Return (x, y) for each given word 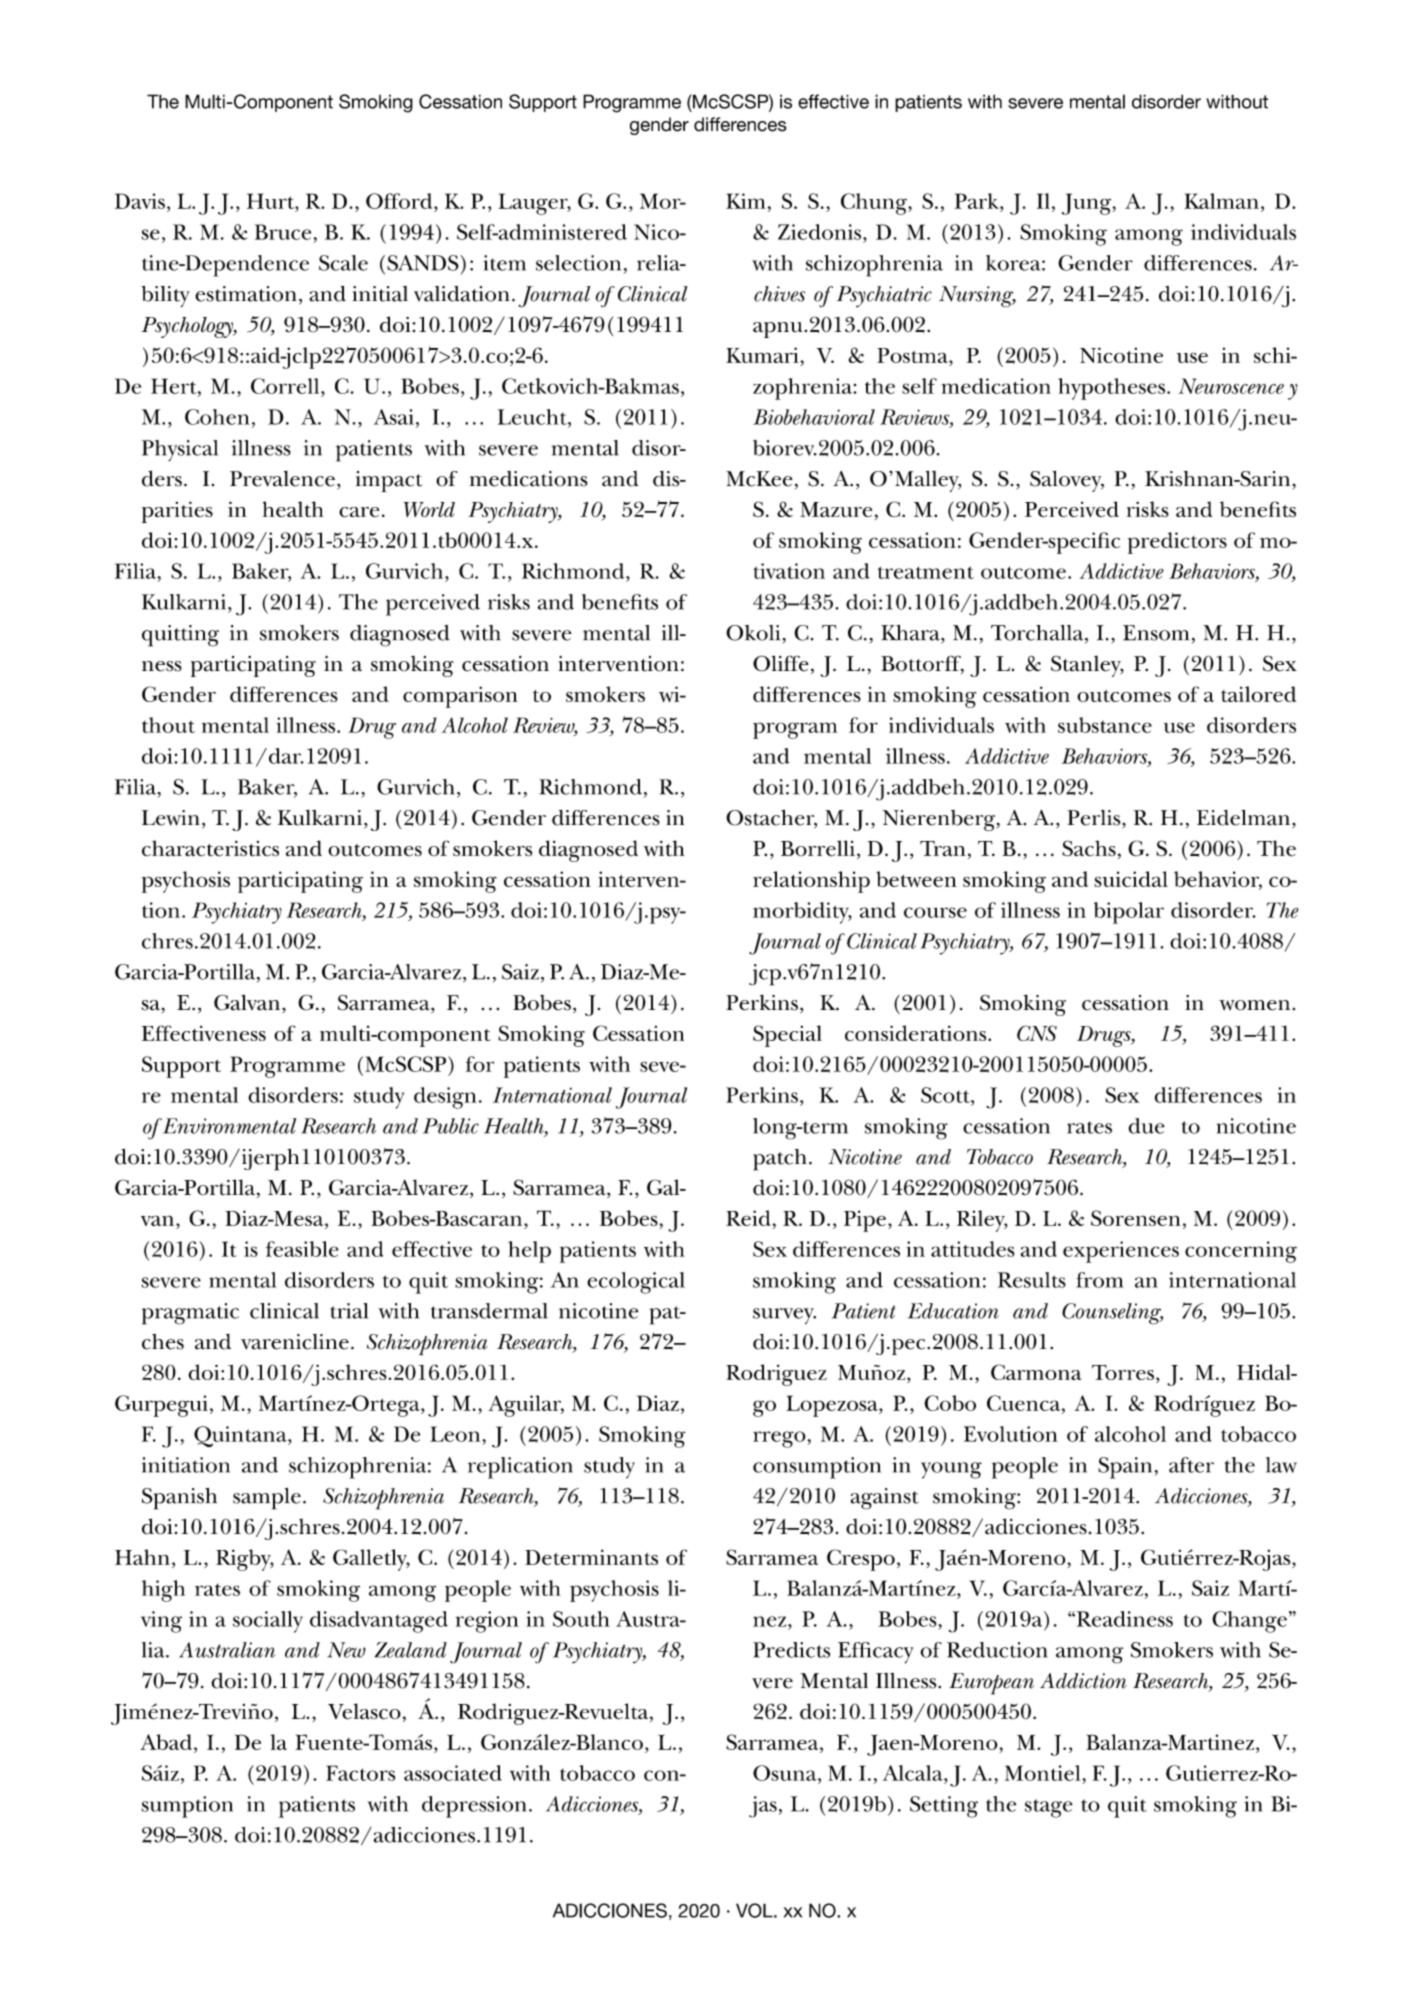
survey (784, 1316)
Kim (746, 201)
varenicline (295, 1342)
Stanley (1087, 666)
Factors (360, 1773)
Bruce (283, 232)
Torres (1123, 1372)
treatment (926, 572)
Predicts (792, 1650)
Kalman (1221, 201)
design (445, 1098)
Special (787, 1036)
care (359, 512)
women (1254, 1005)
